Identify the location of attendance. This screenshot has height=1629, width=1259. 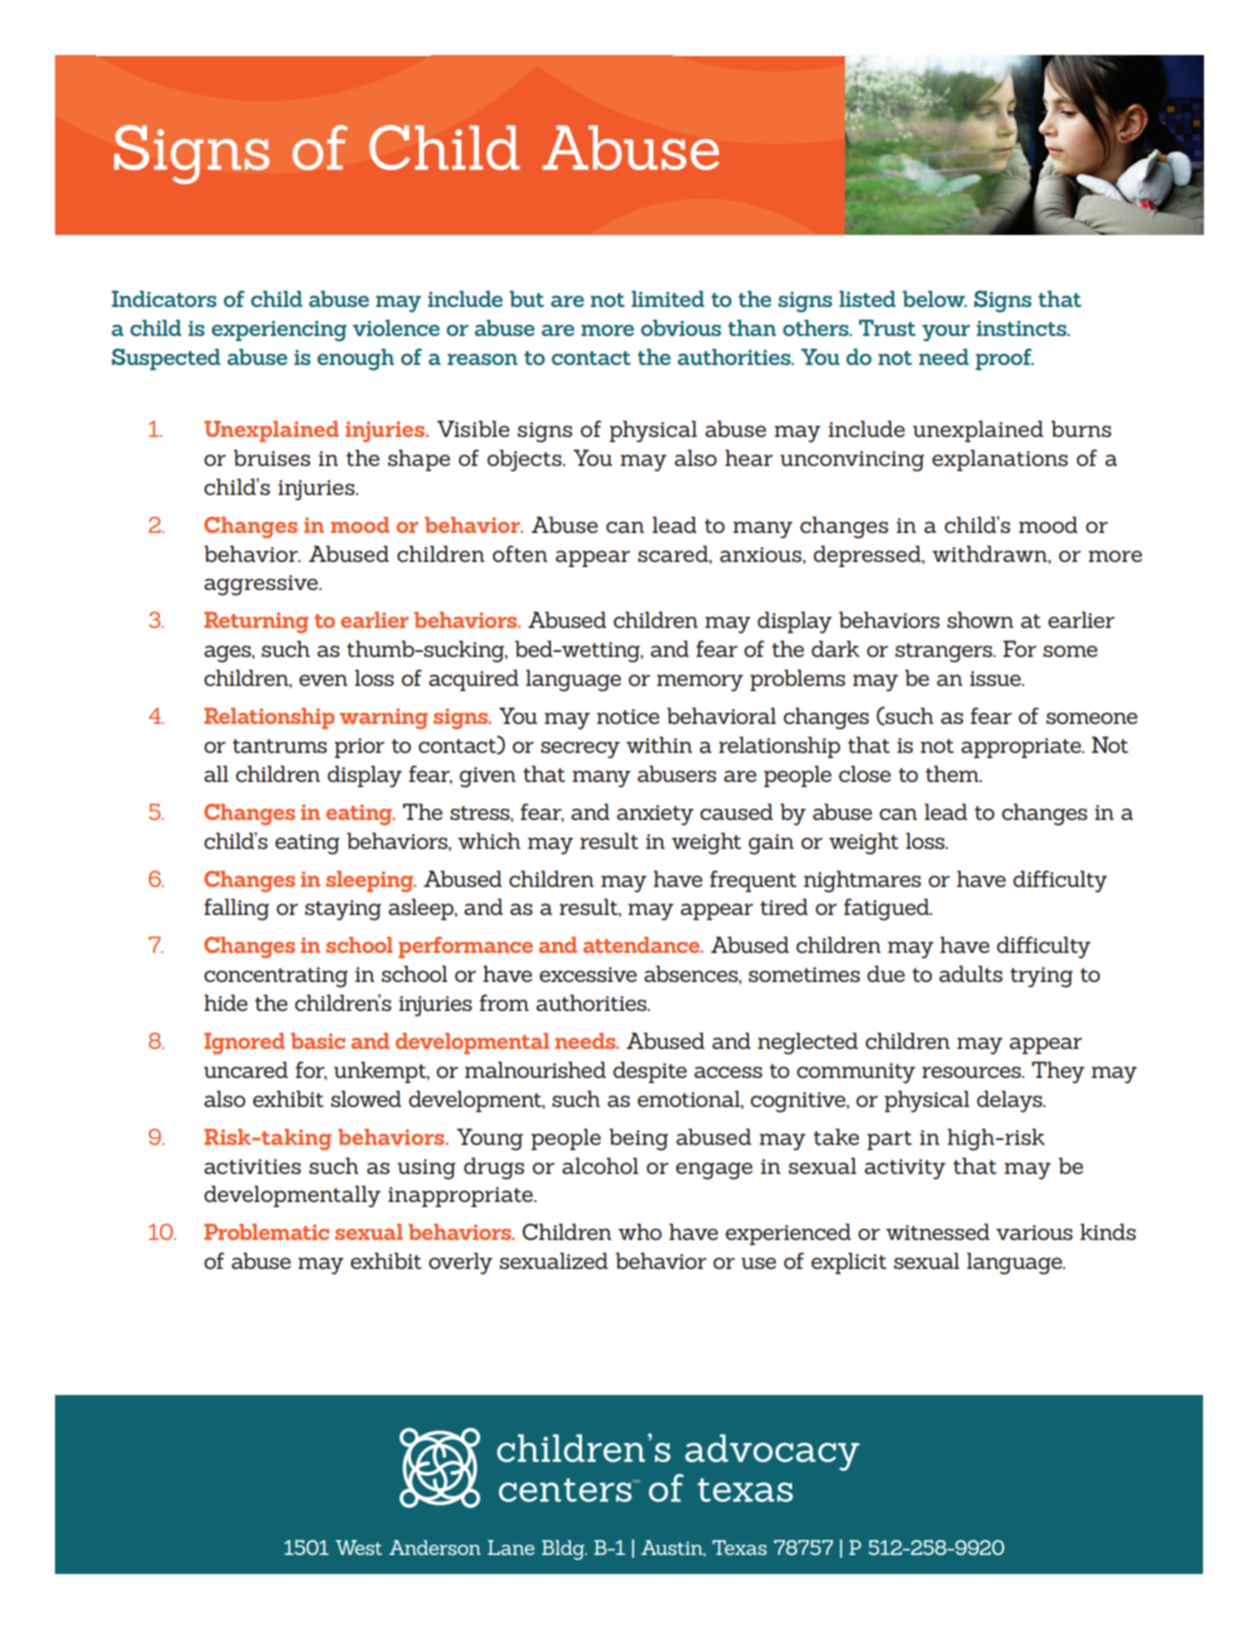
(642, 945).
